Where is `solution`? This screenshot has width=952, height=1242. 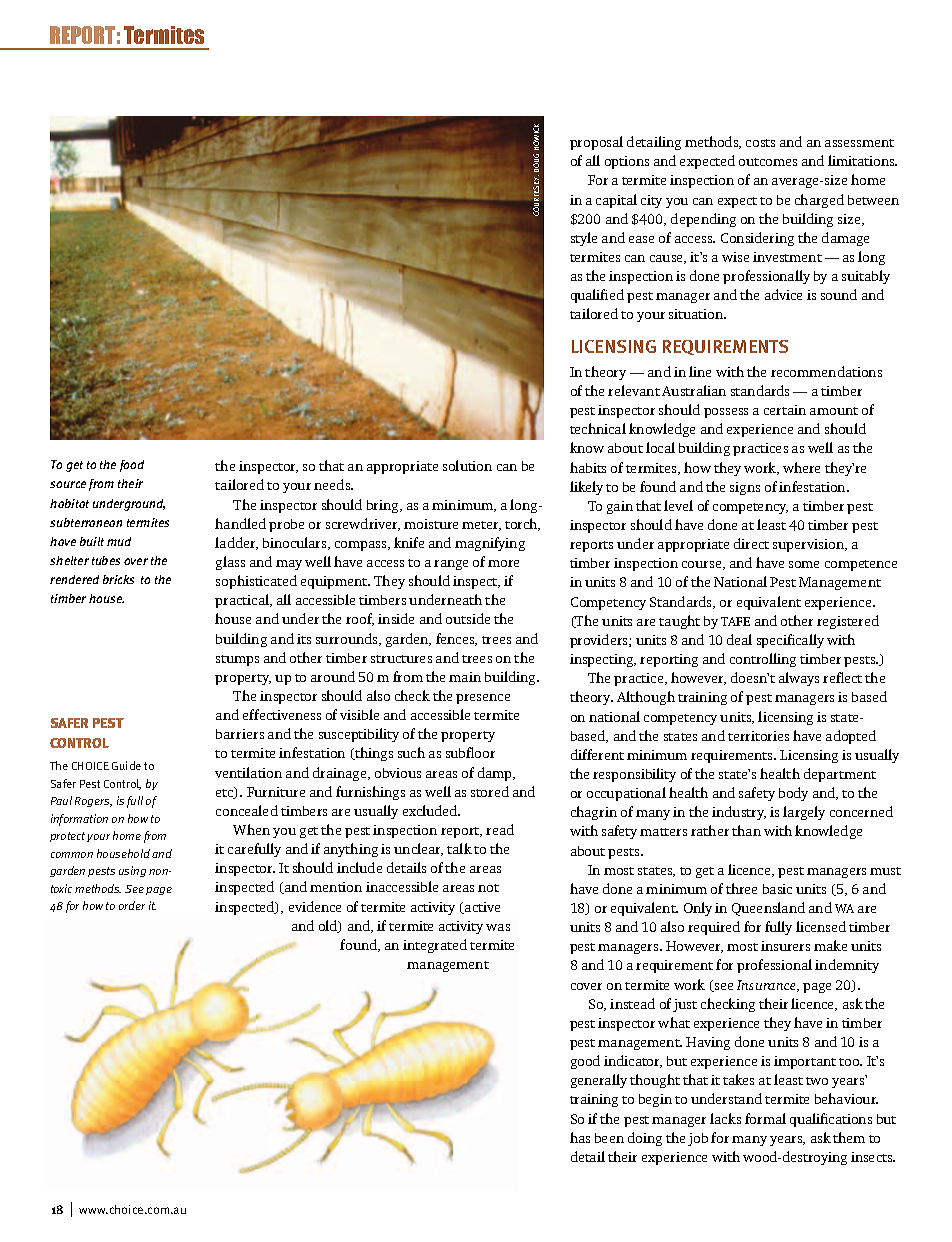 solution is located at coordinates (467, 465).
